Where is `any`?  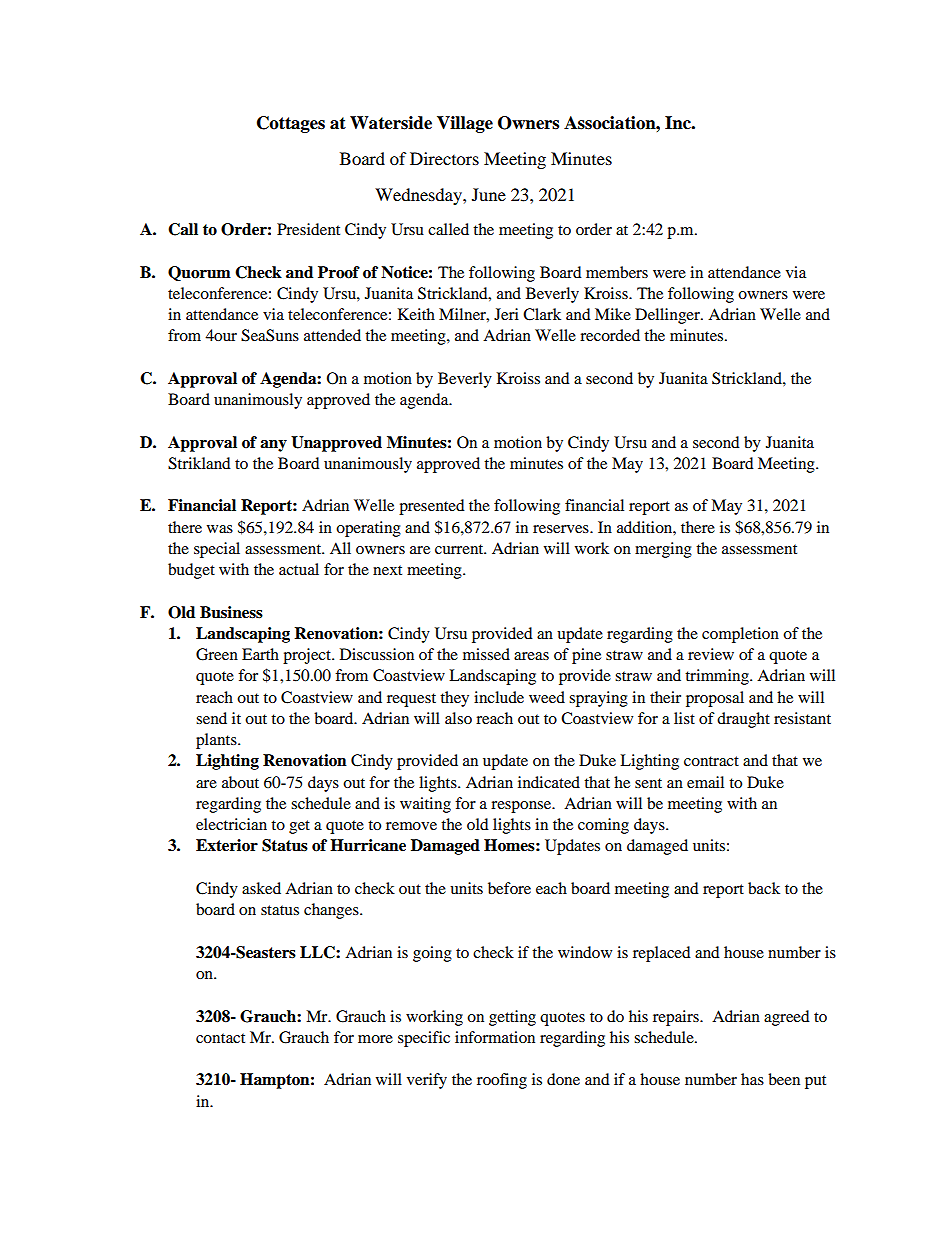
any is located at coordinates (273, 446).
